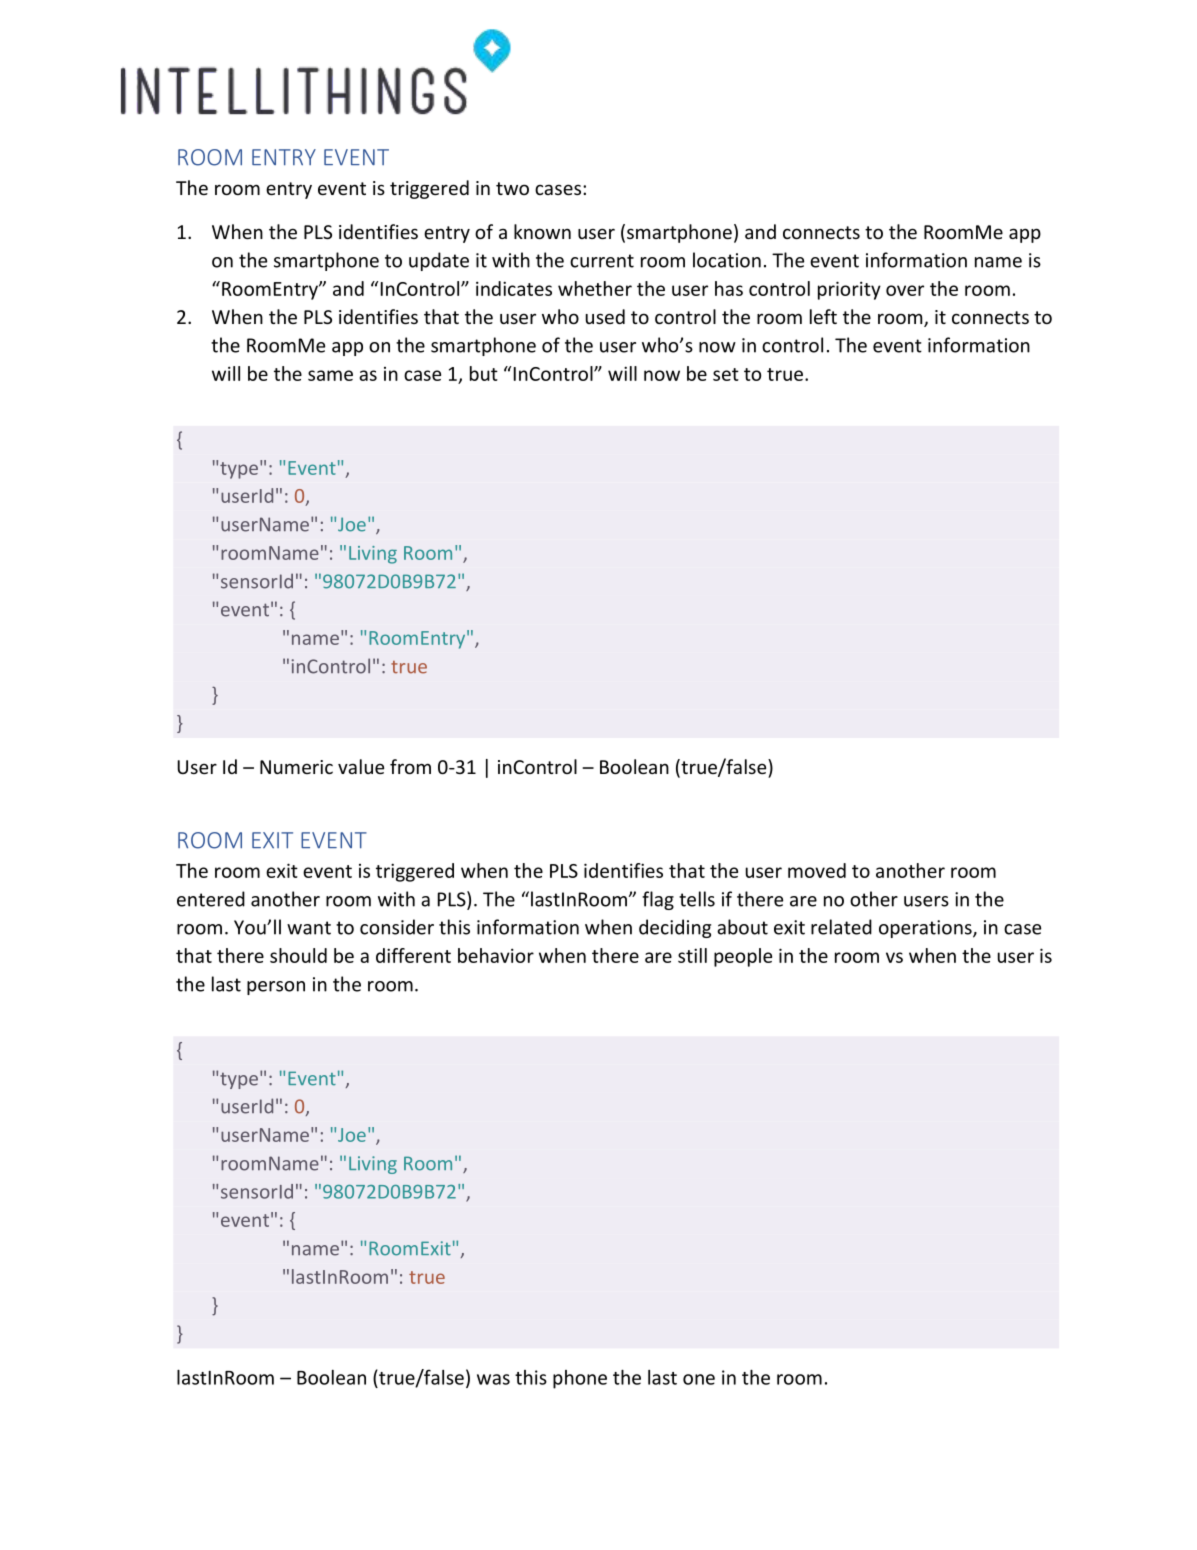 The width and height of the document is (1197, 1550). Describe the element at coordinates (410, 766) in the document. I see `from` at that location.
